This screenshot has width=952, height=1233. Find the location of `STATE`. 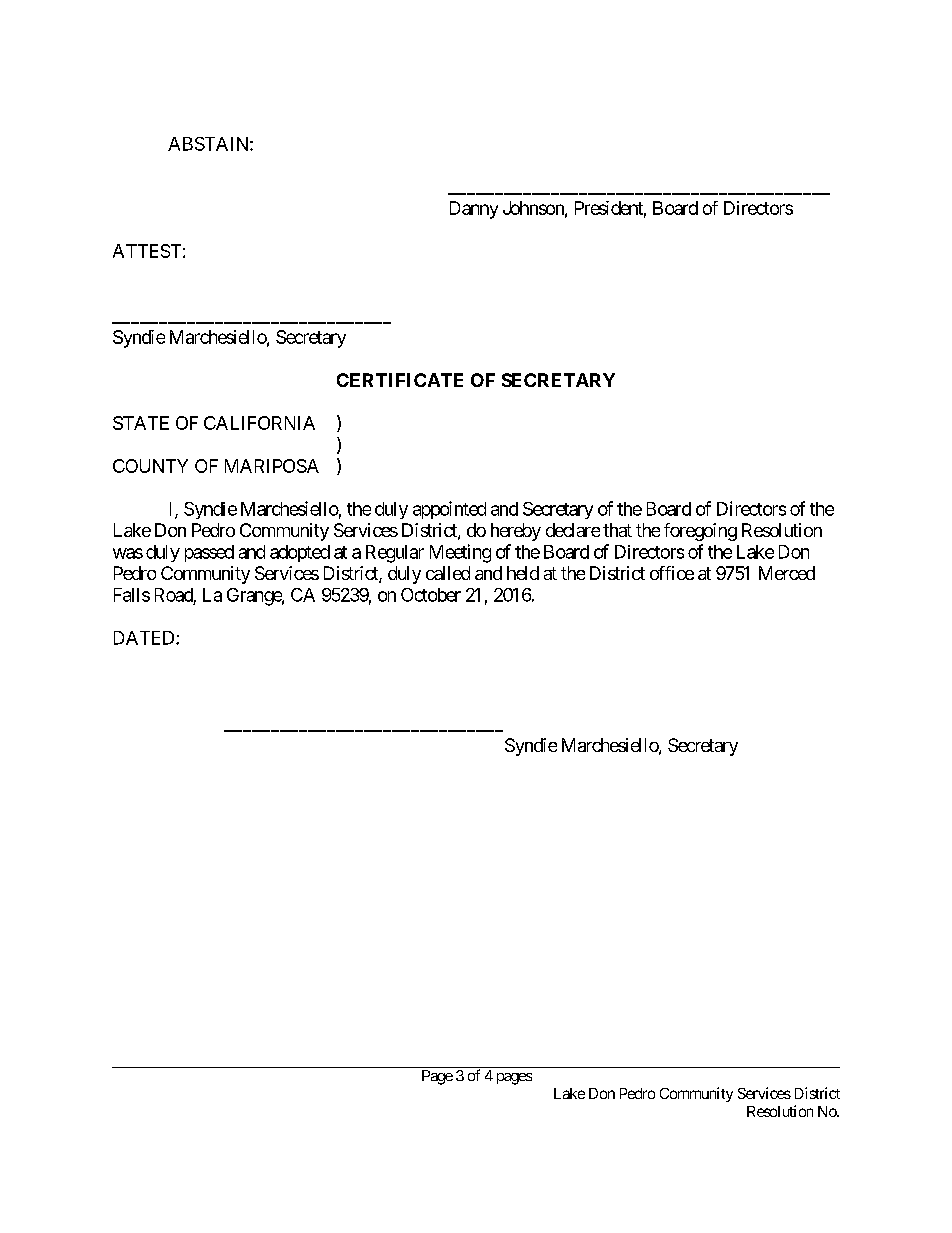

STATE is located at coordinates (141, 423).
